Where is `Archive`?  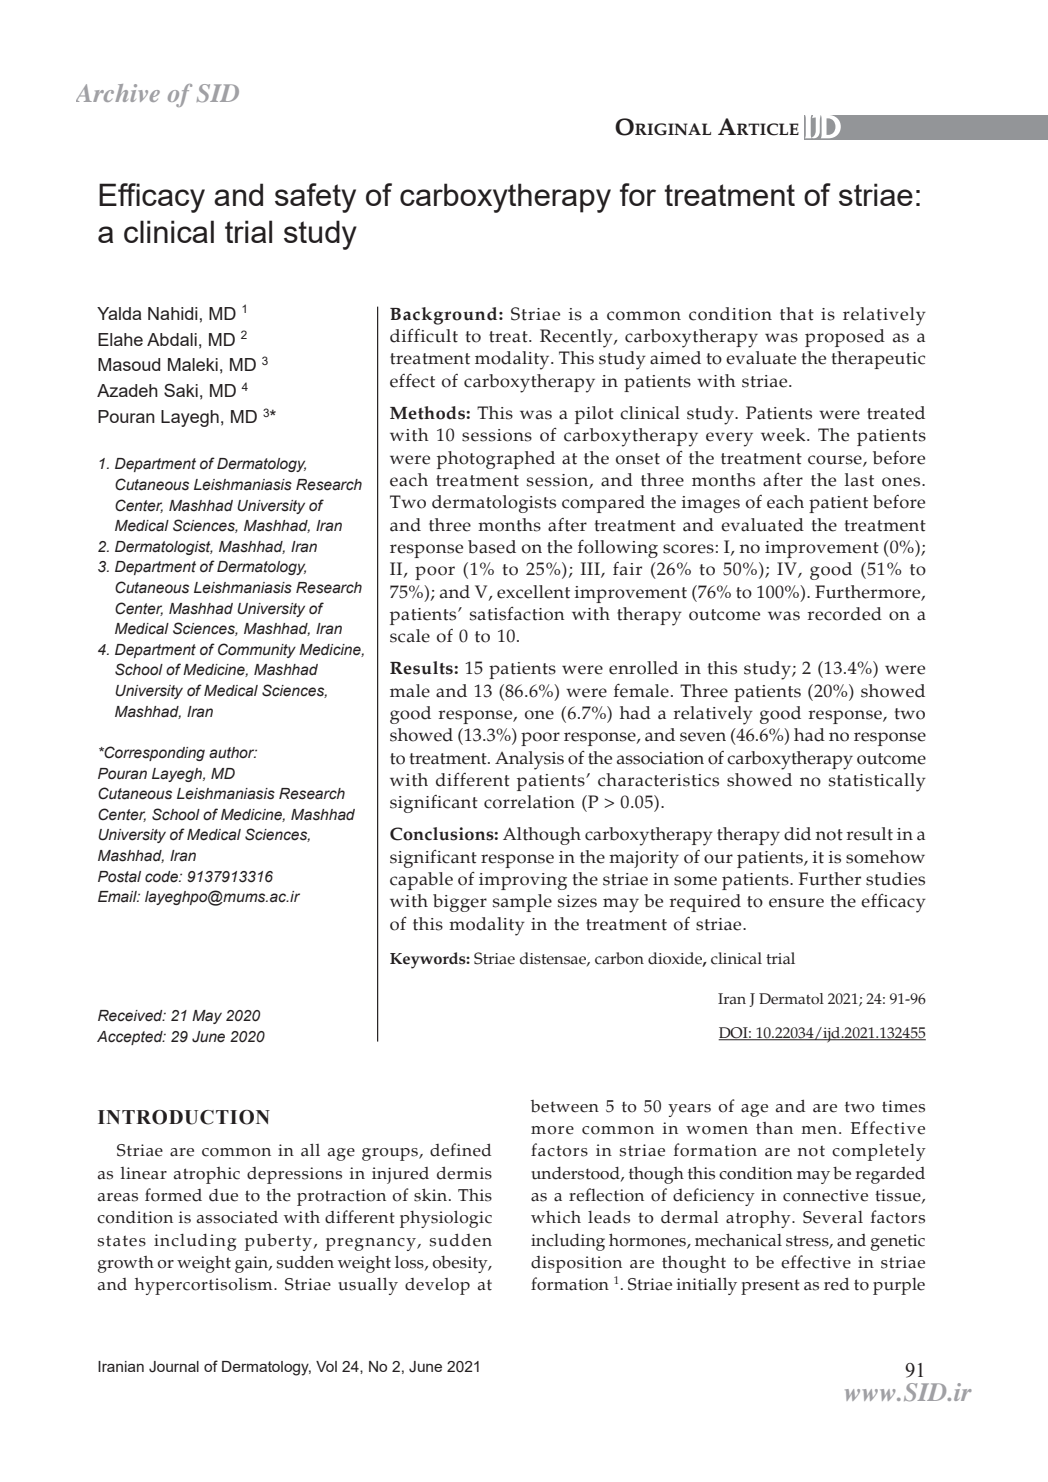
Archive is located at coordinates (118, 93).
